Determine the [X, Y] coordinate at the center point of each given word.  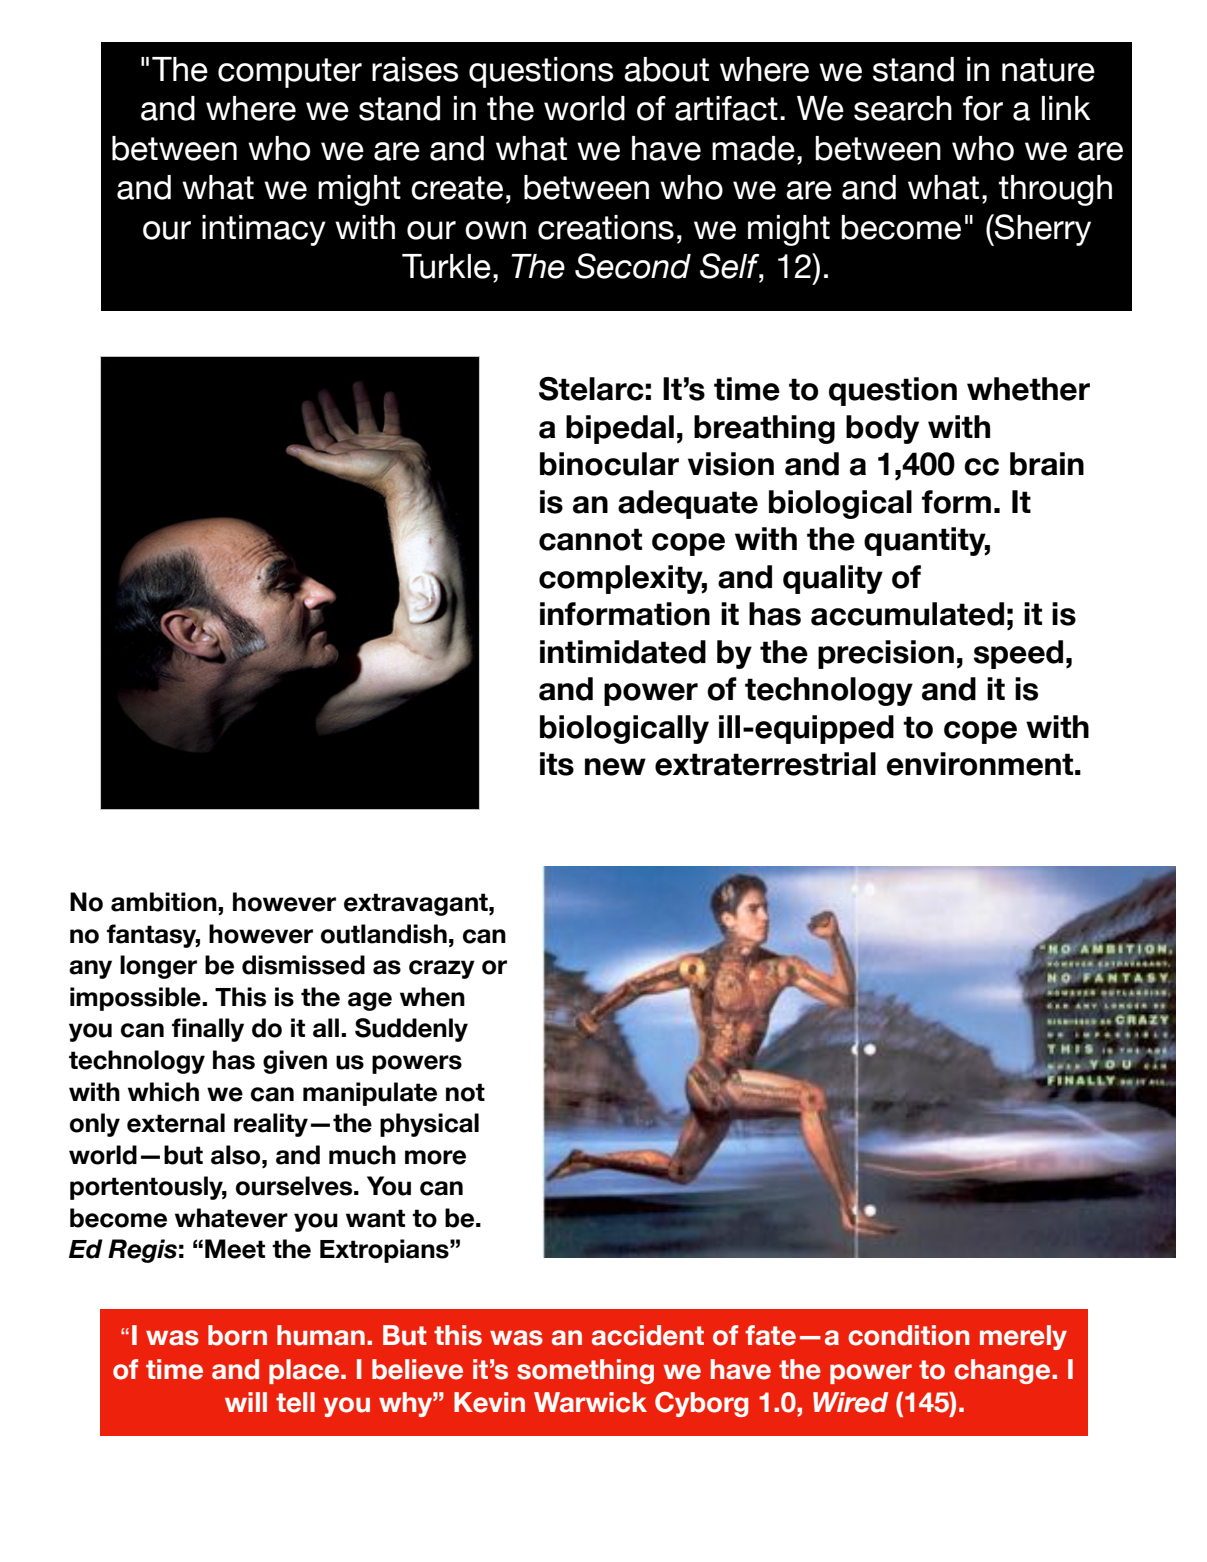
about [666, 69]
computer [290, 73]
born [237, 1335]
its [557, 764]
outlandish [384, 934]
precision [886, 654]
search [903, 108]
